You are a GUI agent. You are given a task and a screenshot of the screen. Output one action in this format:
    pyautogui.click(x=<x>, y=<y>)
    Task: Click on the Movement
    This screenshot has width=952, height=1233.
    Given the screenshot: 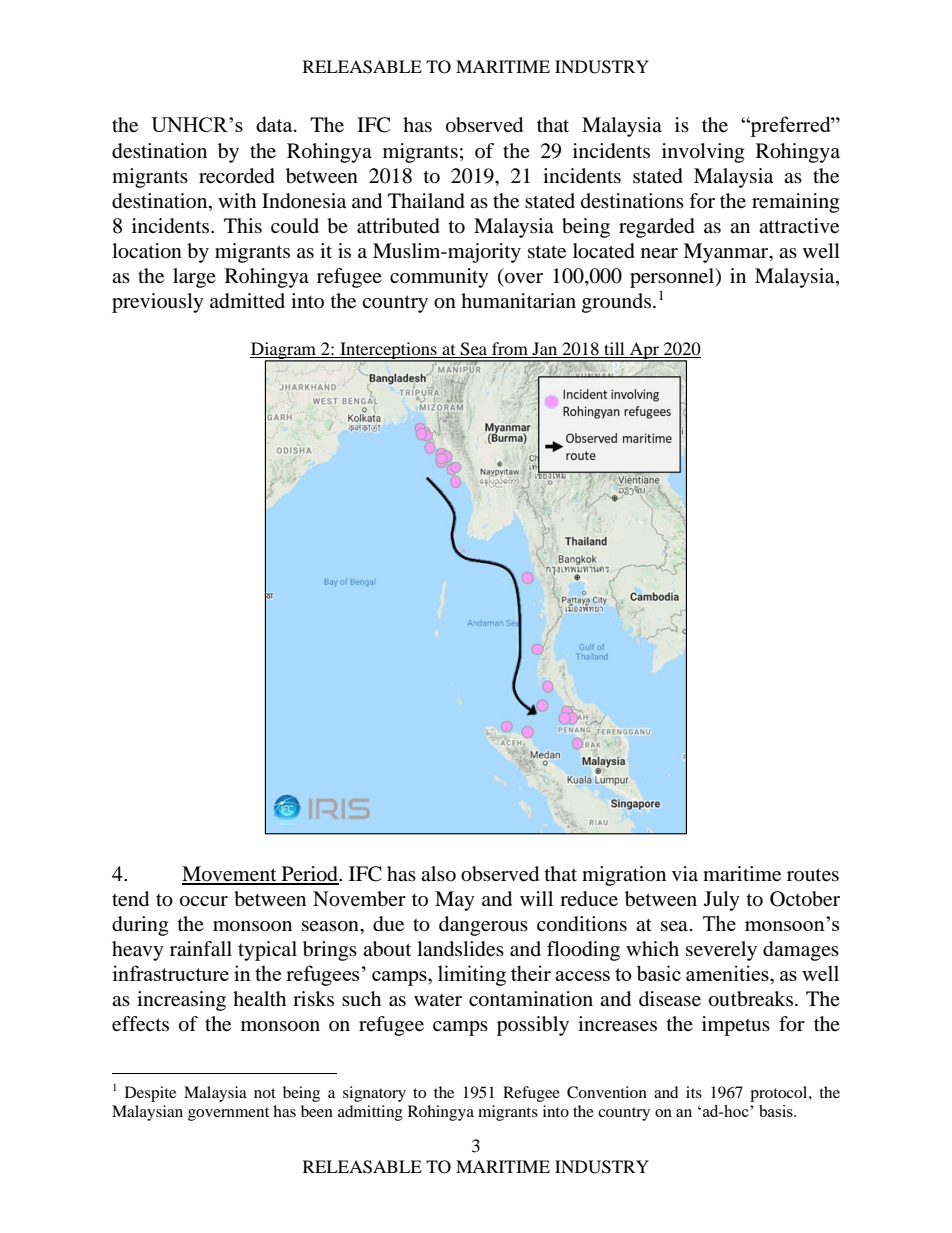 What is the action you would take?
    pyautogui.click(x=230, y=875)
